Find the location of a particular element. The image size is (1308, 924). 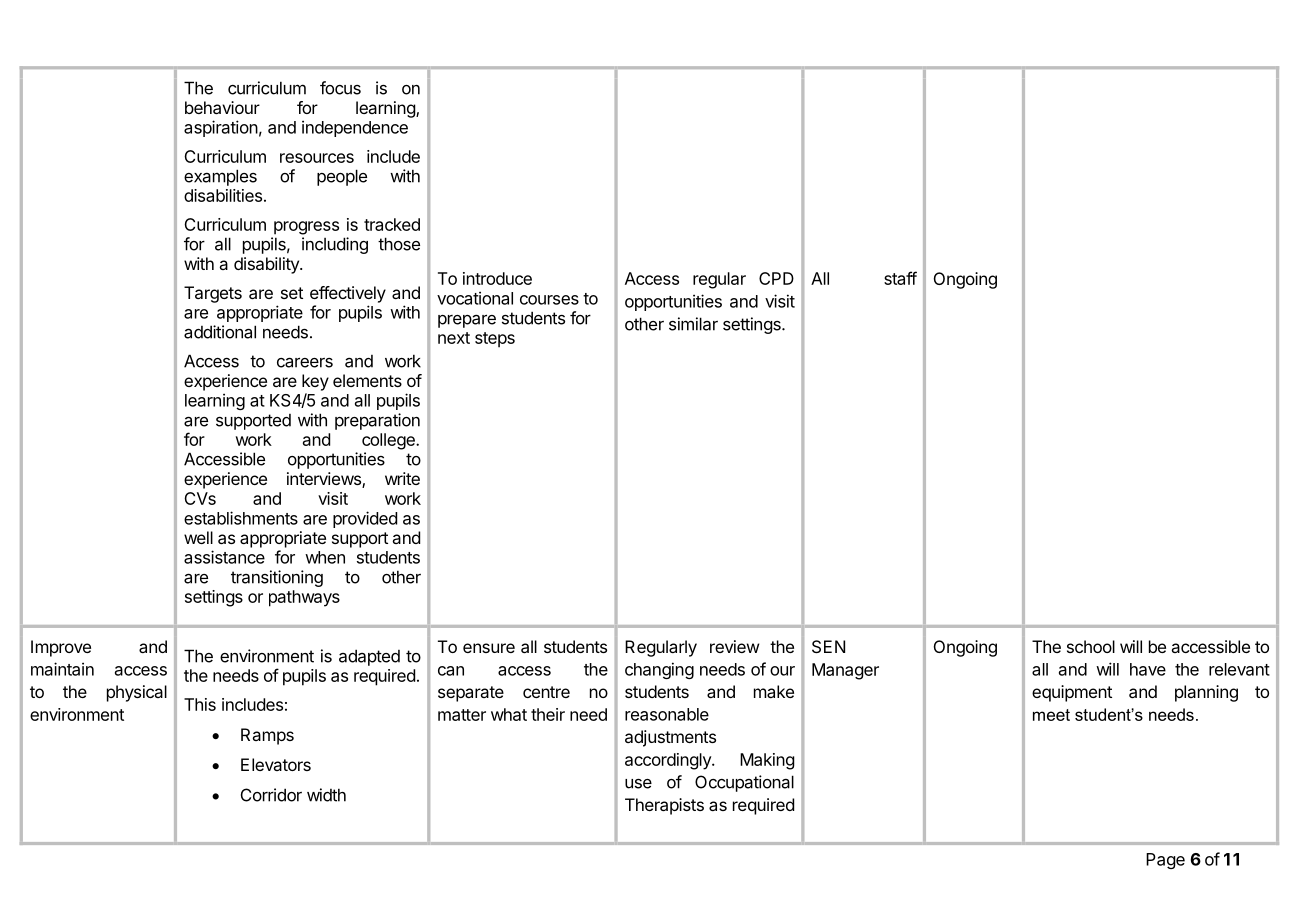

independence is located at coordinates (355, 128).
